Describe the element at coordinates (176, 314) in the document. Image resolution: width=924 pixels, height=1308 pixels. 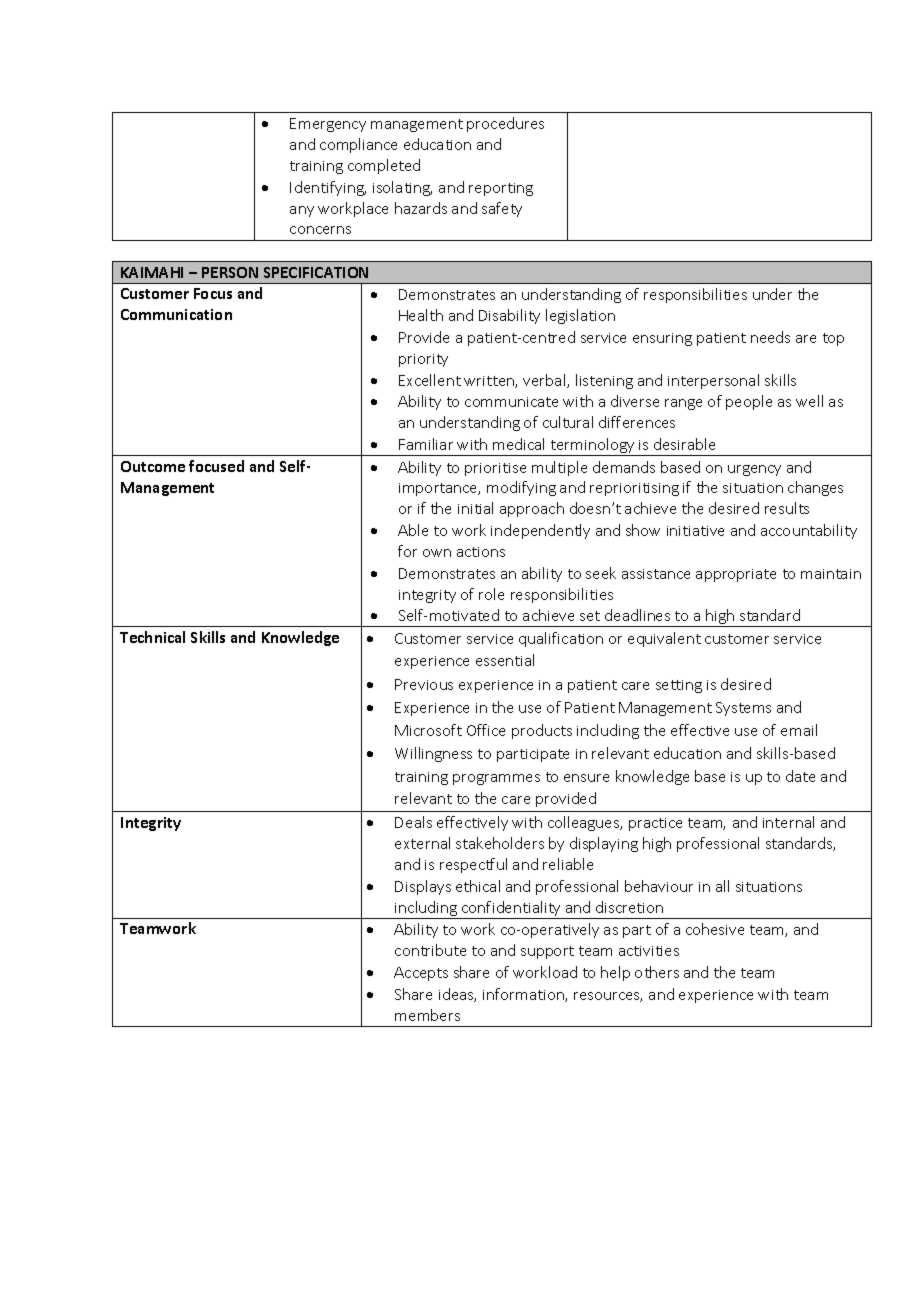
I see `Communication` at that location.
